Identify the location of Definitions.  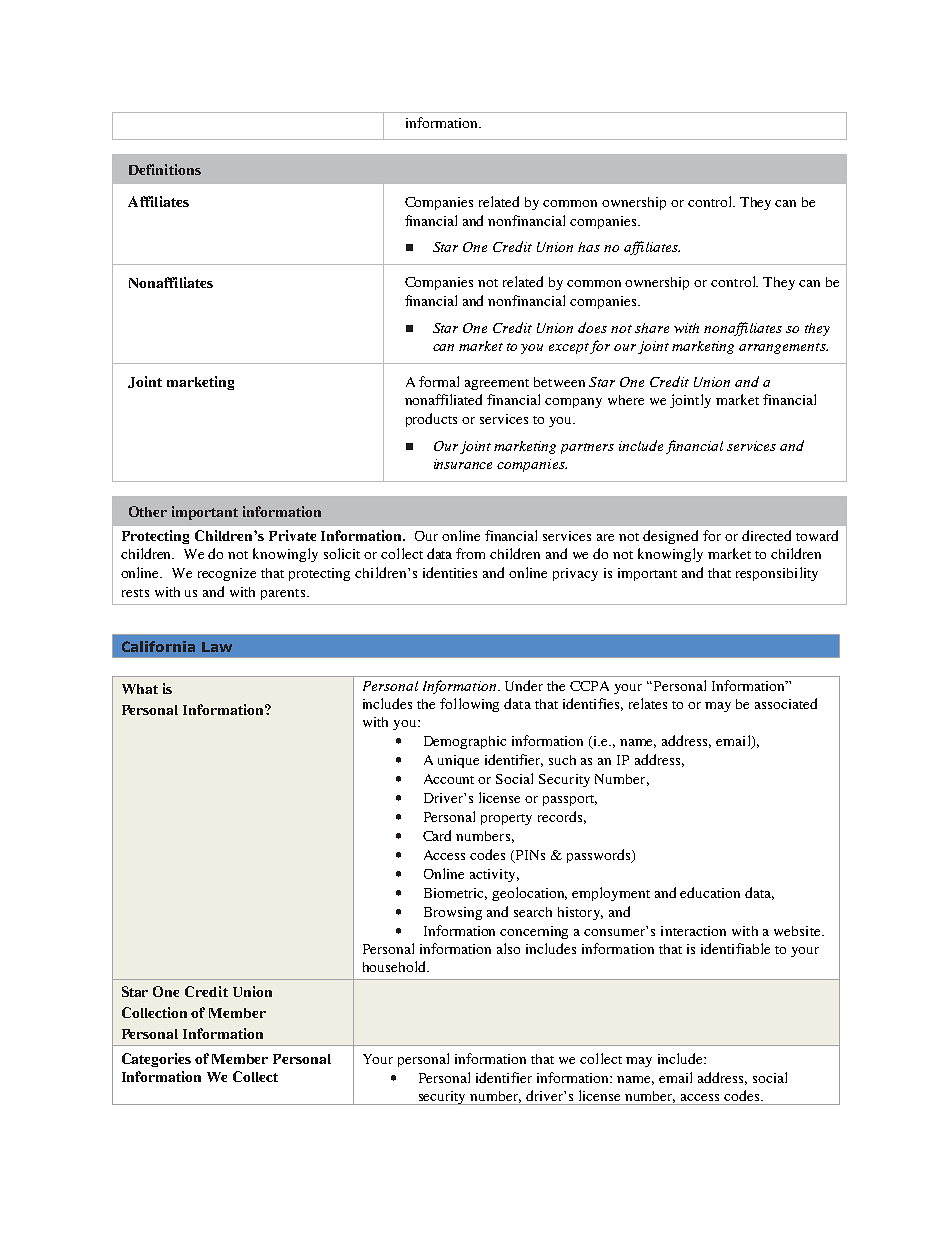
(165, 169).
